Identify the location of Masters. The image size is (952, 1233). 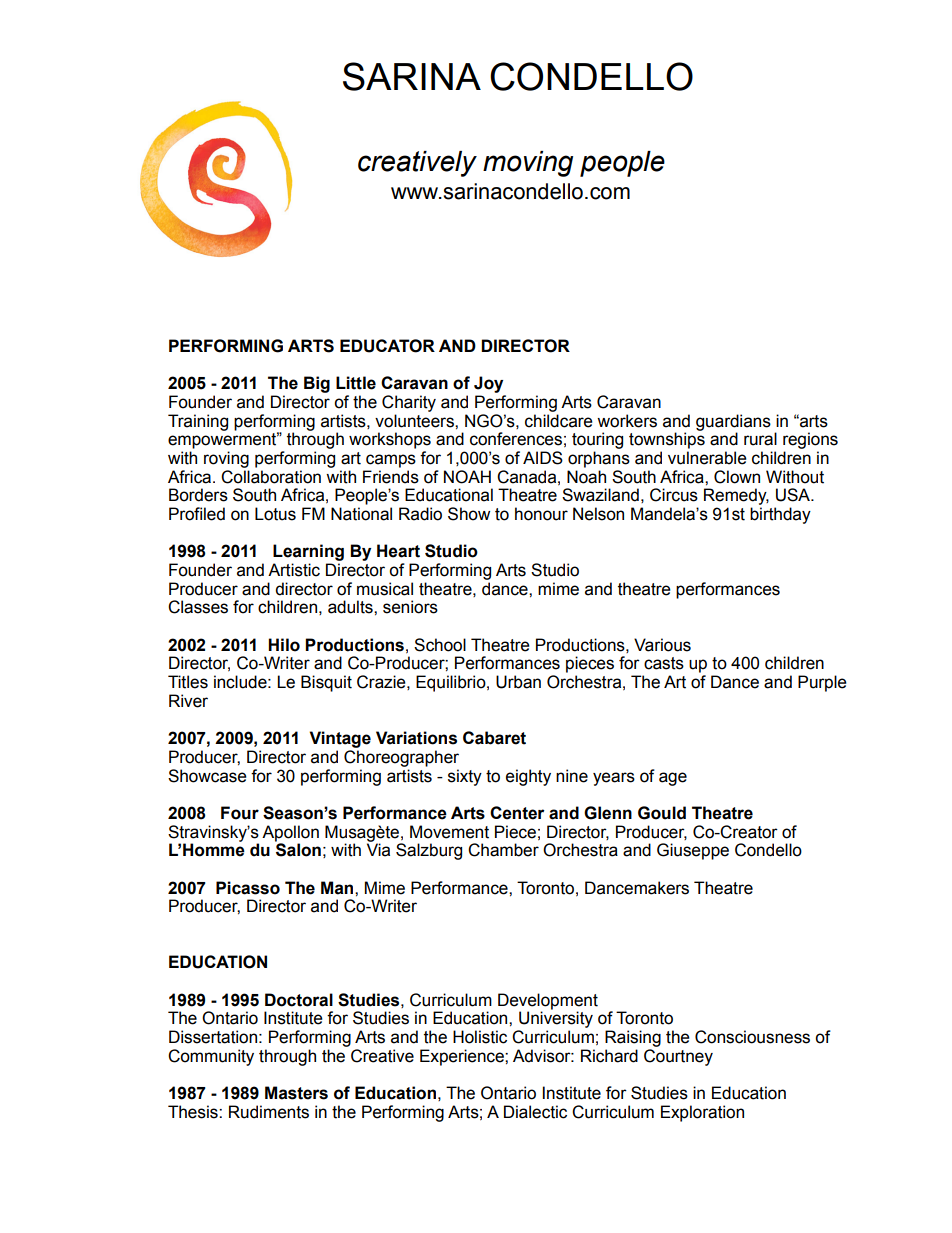
(296, 1093).
